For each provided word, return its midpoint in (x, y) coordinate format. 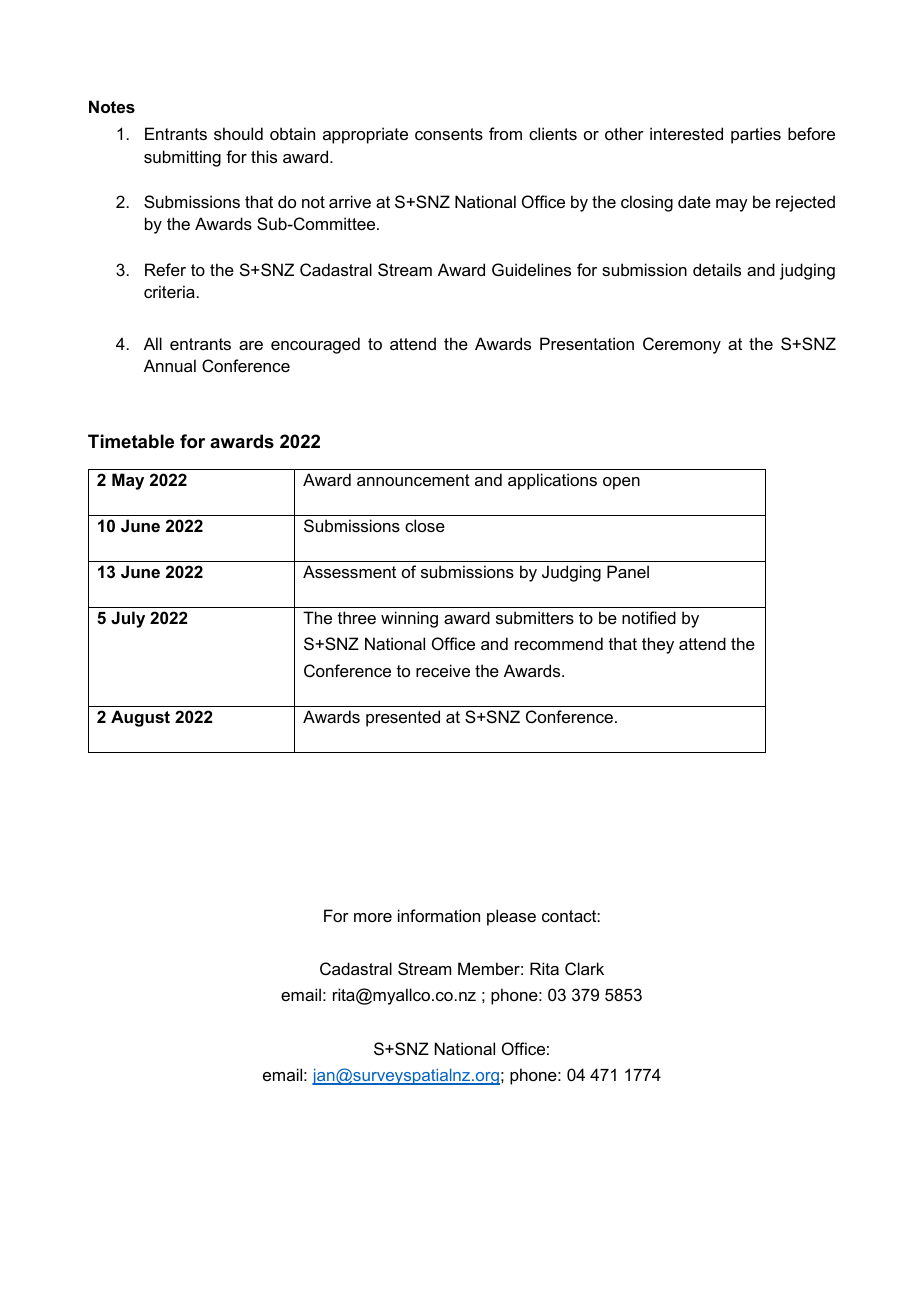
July (128, 619)
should (238, 133)
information (439, 915)
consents (449, 134)
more (373, 917)
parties (756, 135)
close (425, 525)
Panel (628, 571)
